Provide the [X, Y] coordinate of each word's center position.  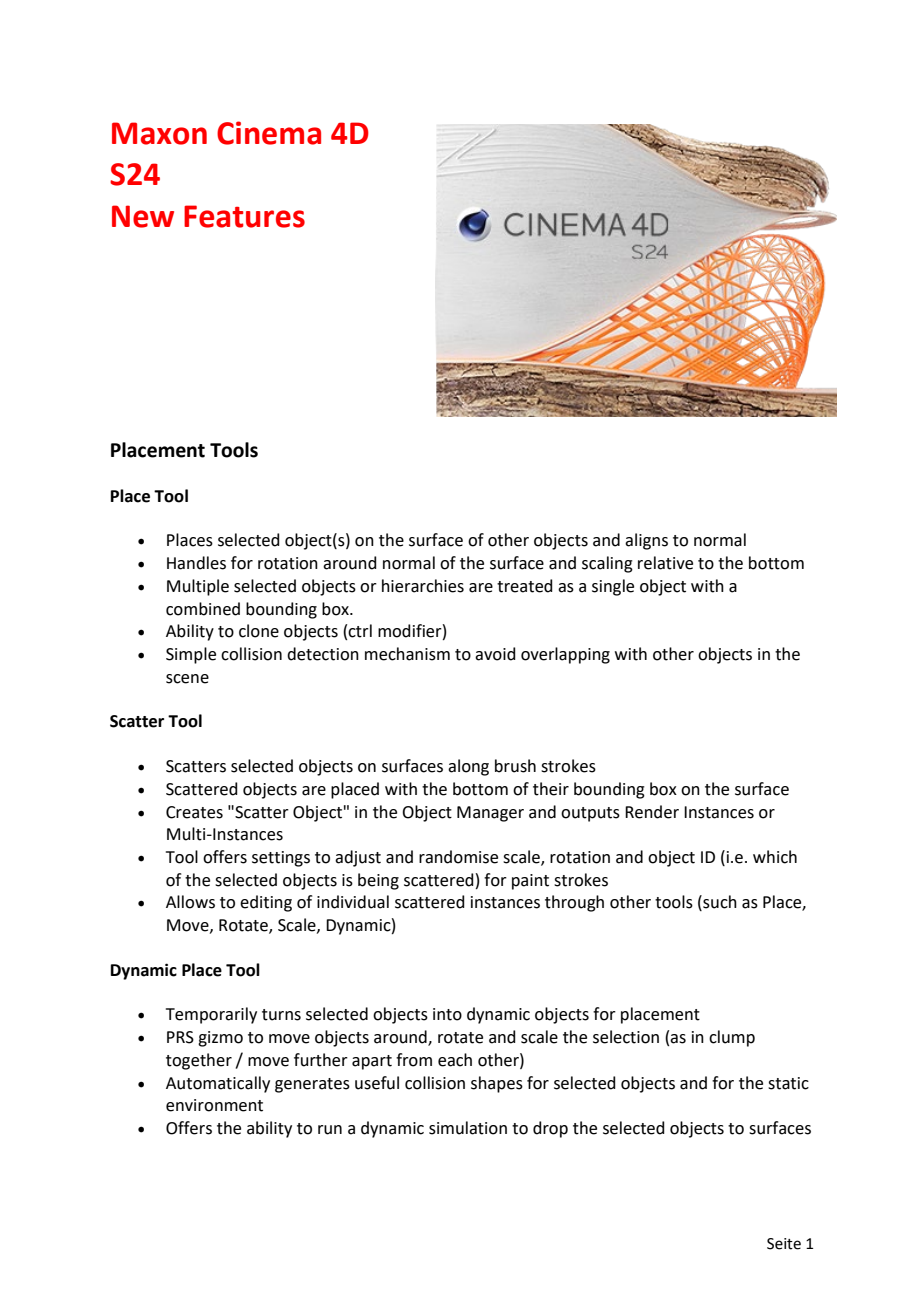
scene [187, 679]
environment [214, 1105]
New [143, 216]
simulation [468, 1128]
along [468, 767]
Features [244, 216]
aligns [646, 541]
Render [652, 812]
